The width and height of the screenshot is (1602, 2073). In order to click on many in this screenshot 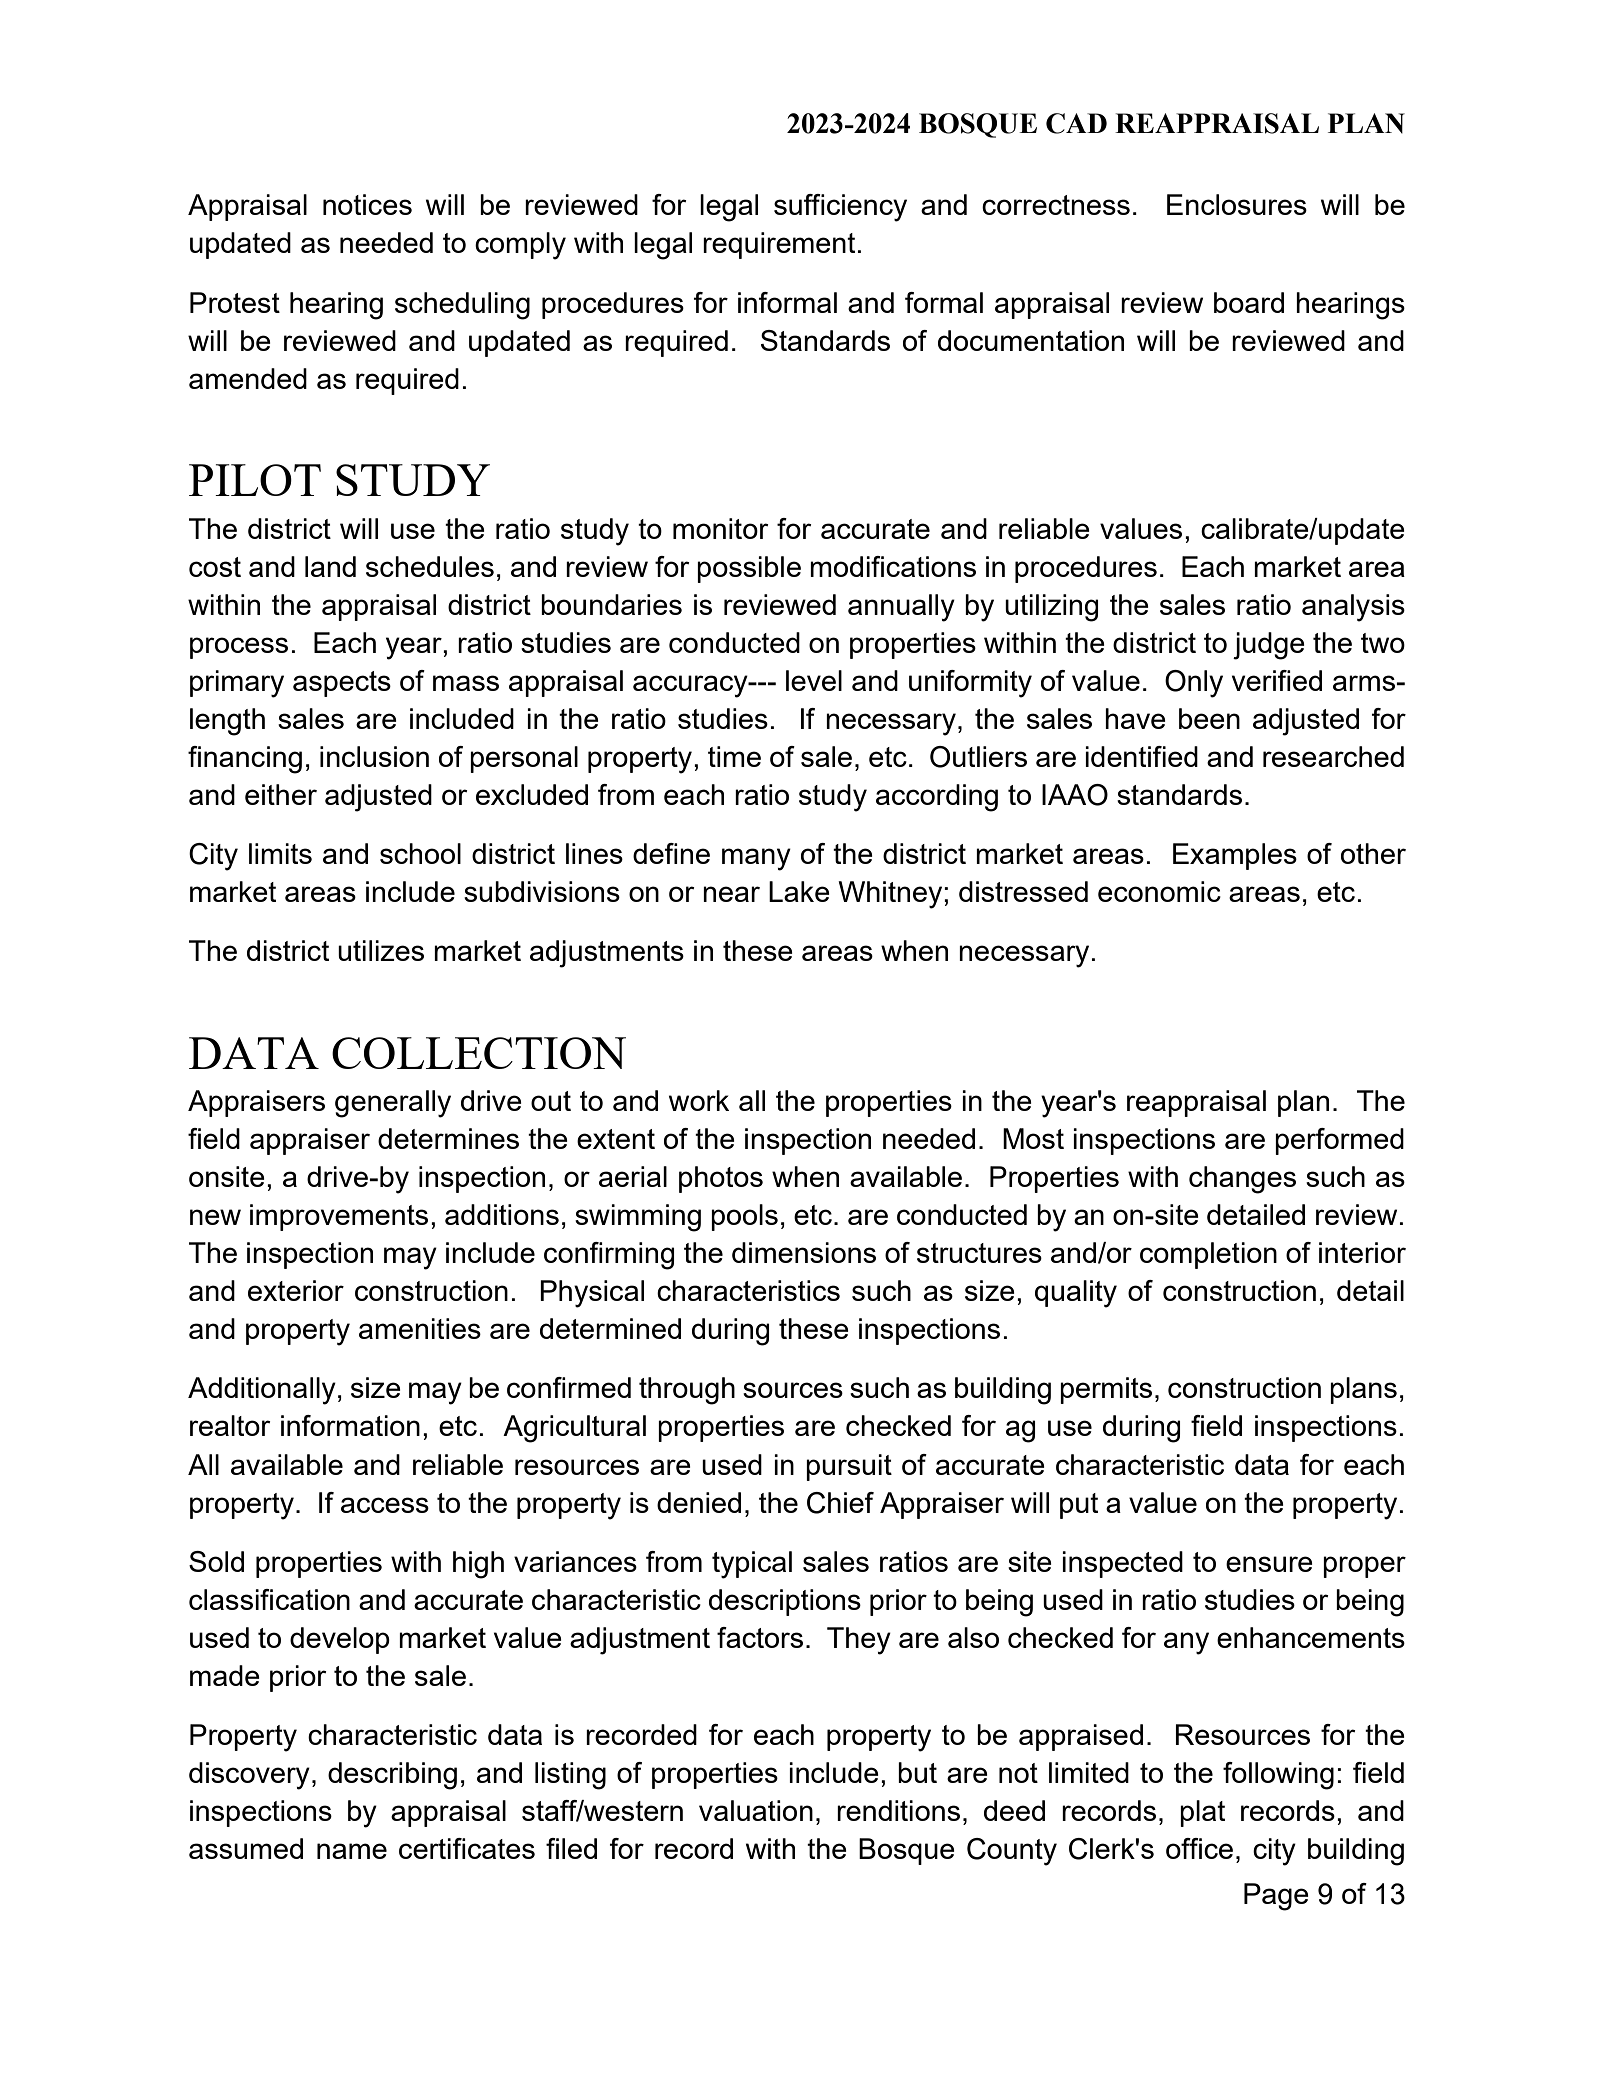, I will do `click(756, 859)`.
